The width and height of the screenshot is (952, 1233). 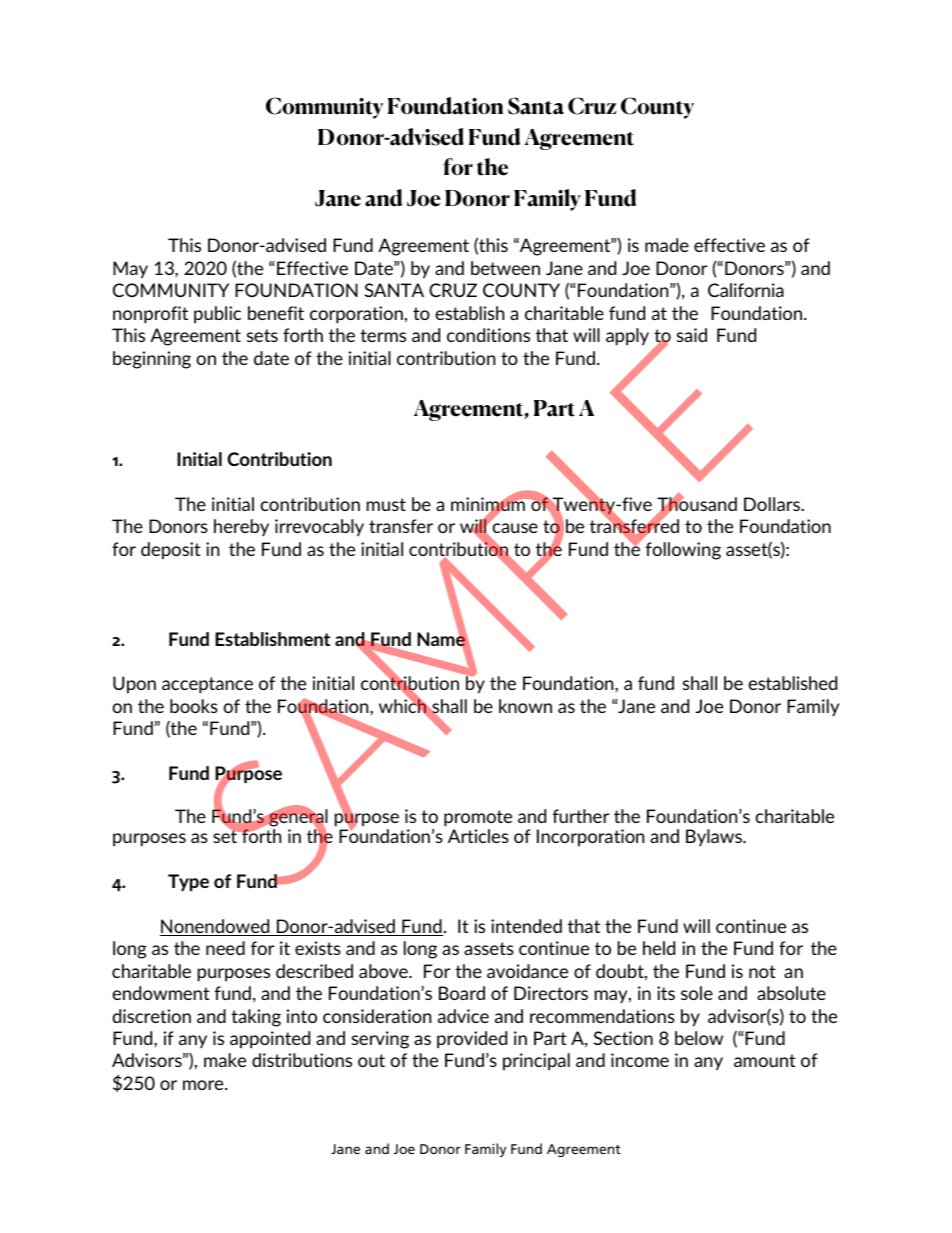 I want to click on public, so click(x=217, y=315).
